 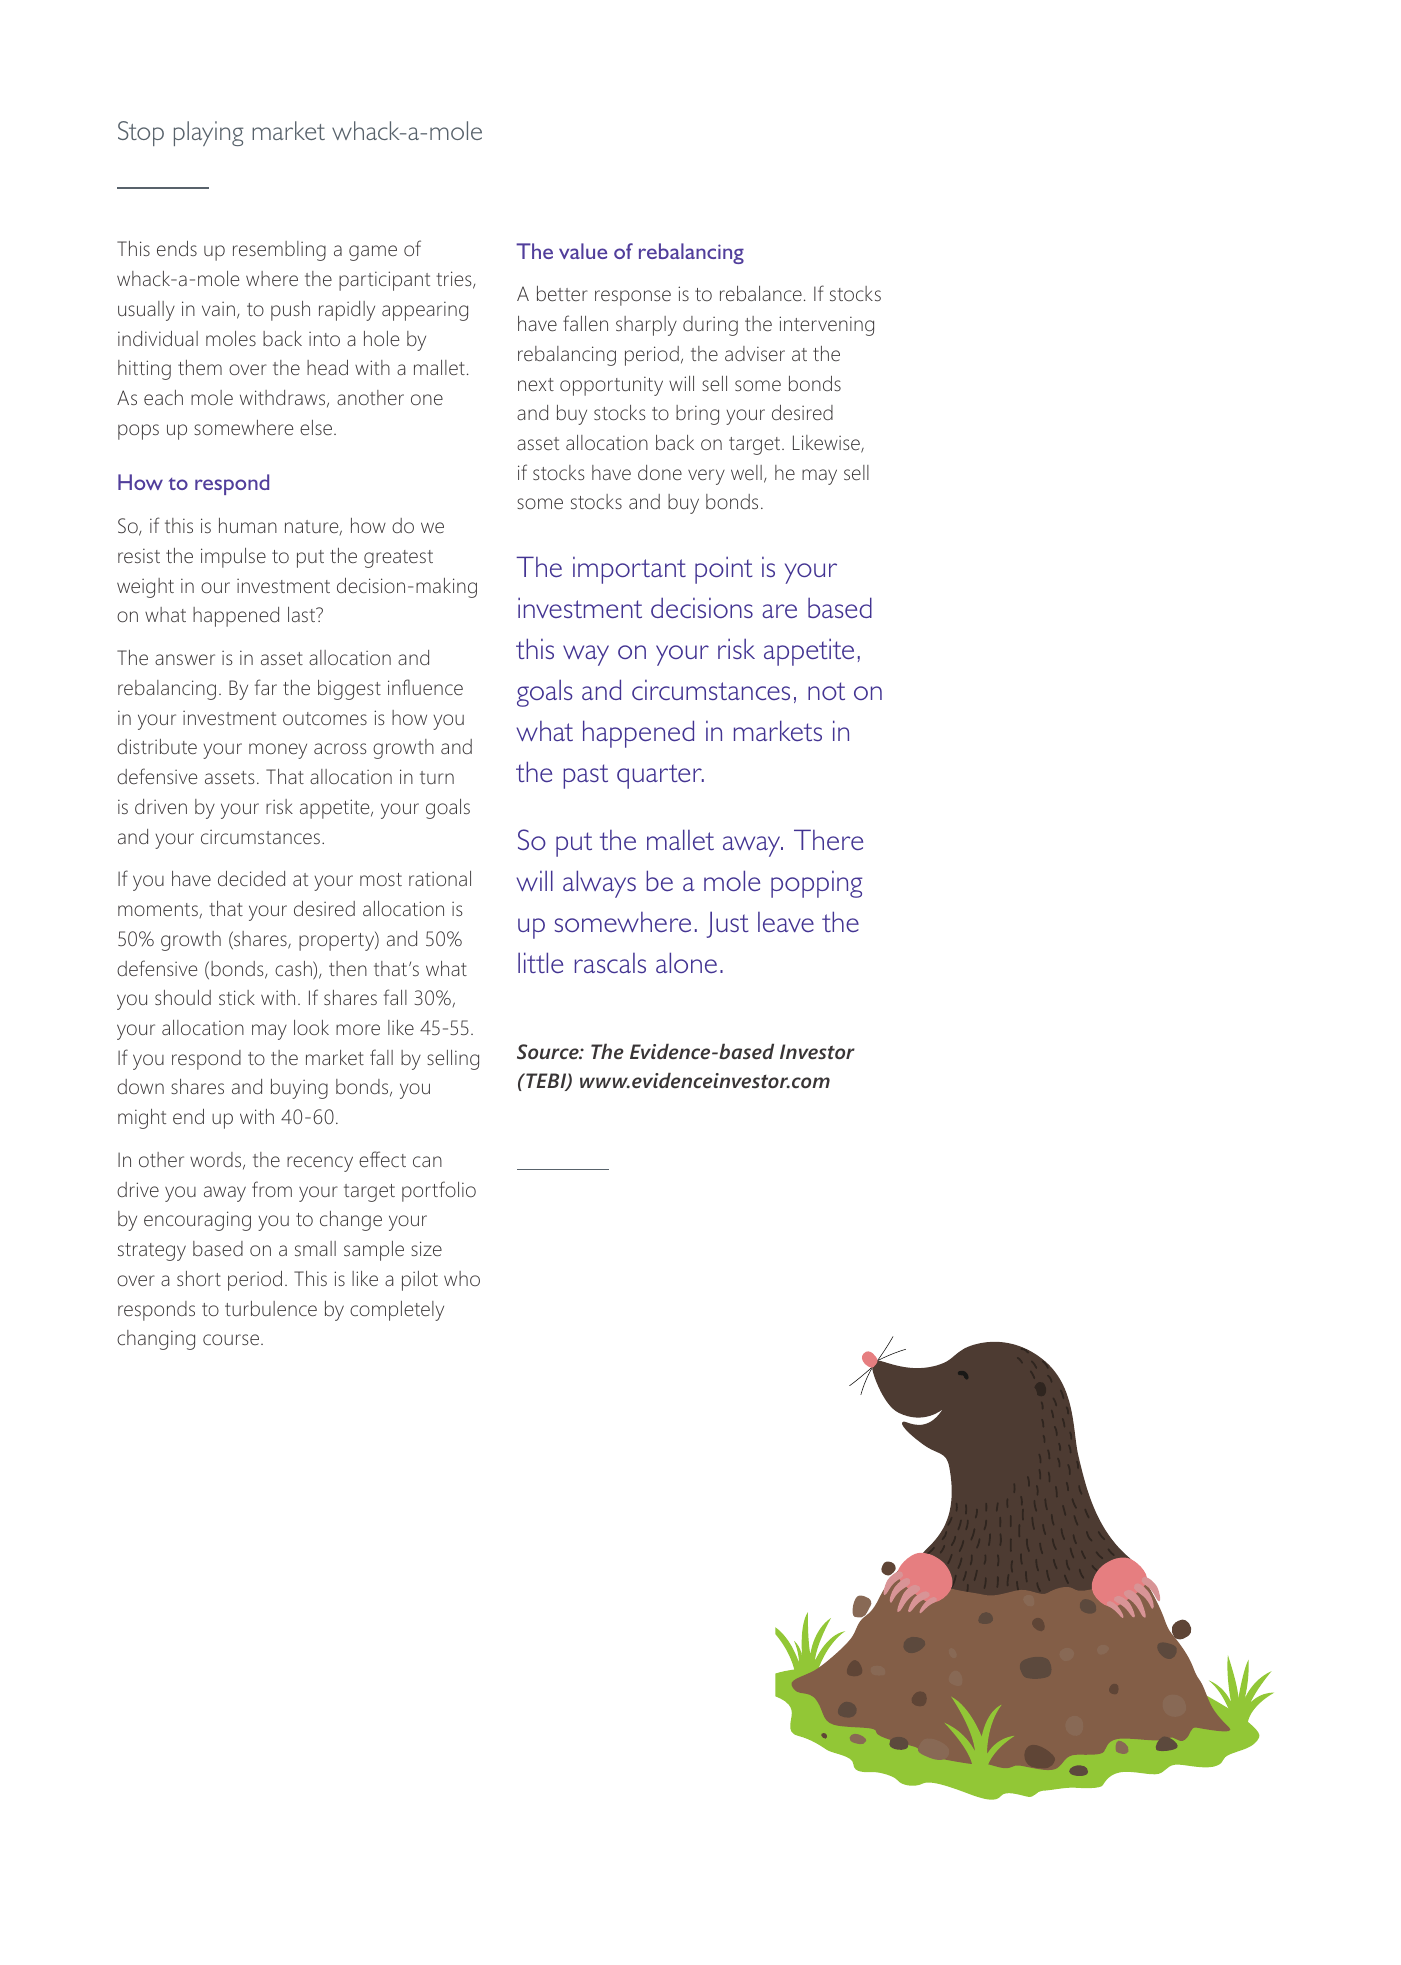 What do you see at coordinates (199, 1278) in the screenshot?
I see `short` at bounding box center [199, 1278].
